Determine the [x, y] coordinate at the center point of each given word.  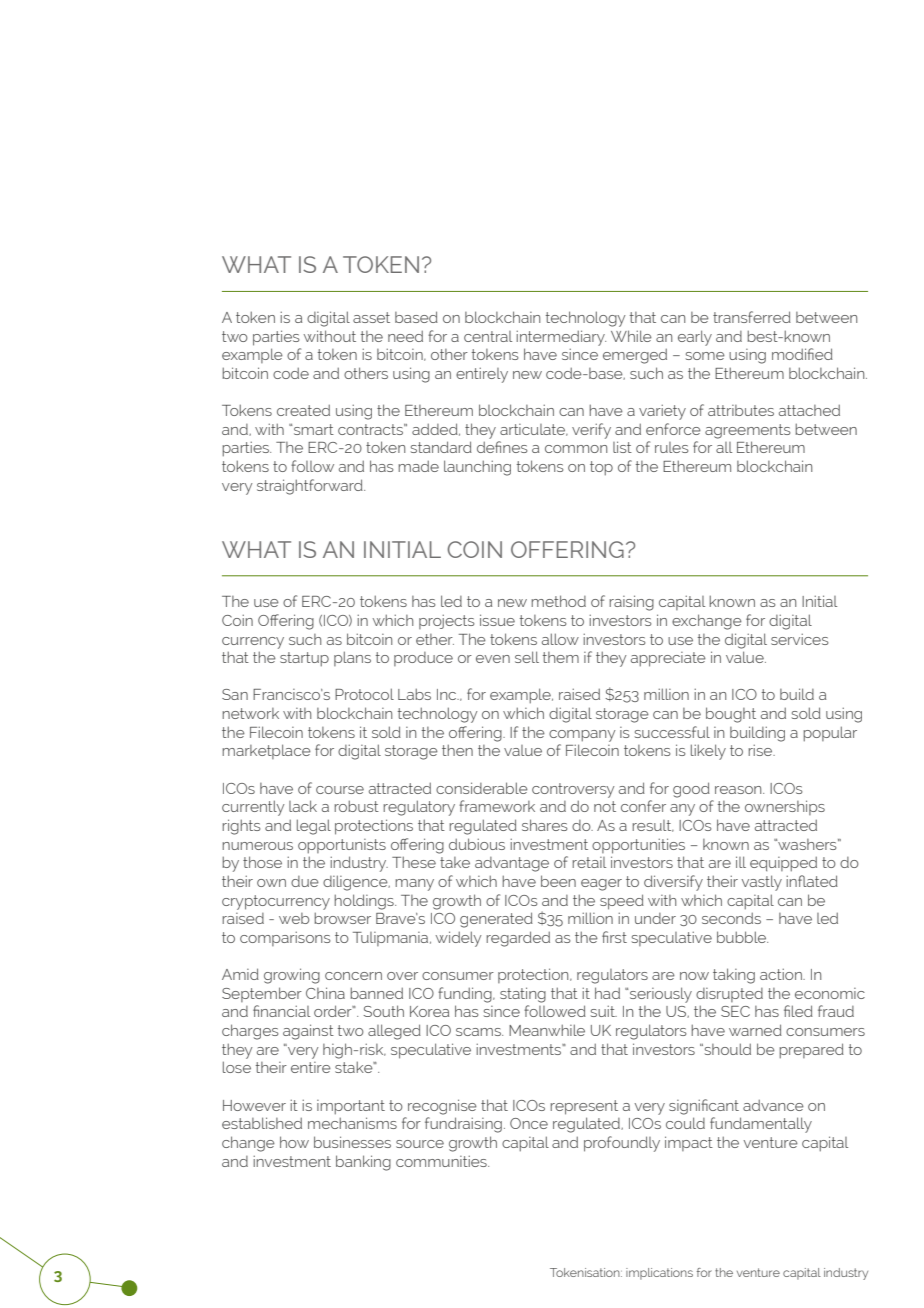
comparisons [285, 938]
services [800, 639]
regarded [518, 939]
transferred [752, 317]
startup [304, 659]
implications [659, 1274]
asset [371, 317]
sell [527, 657]
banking [363, 1163]
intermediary [561, 338]
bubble [742, 937]
